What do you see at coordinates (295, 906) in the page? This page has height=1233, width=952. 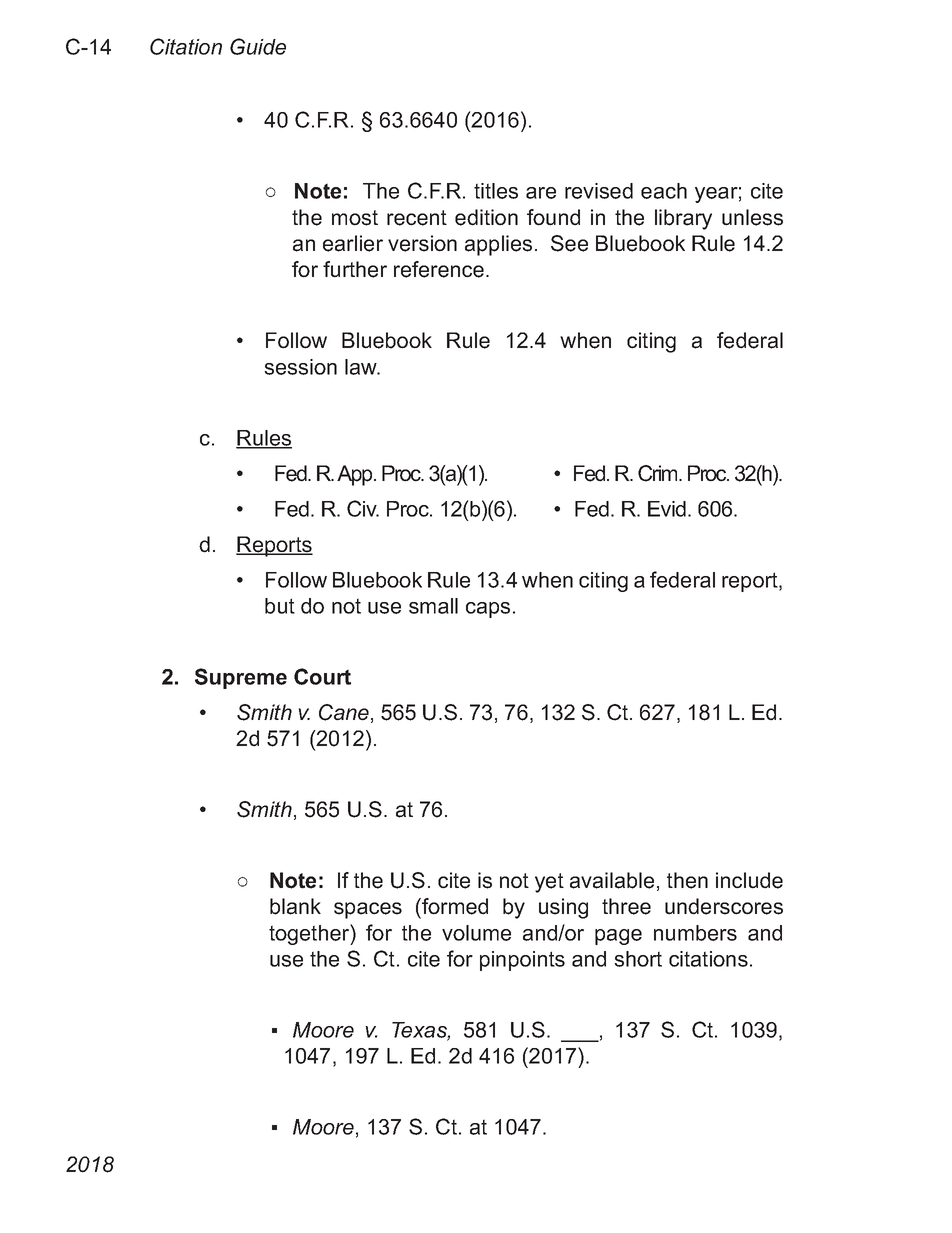 I see `blank` at bounding box center [295, 906].
